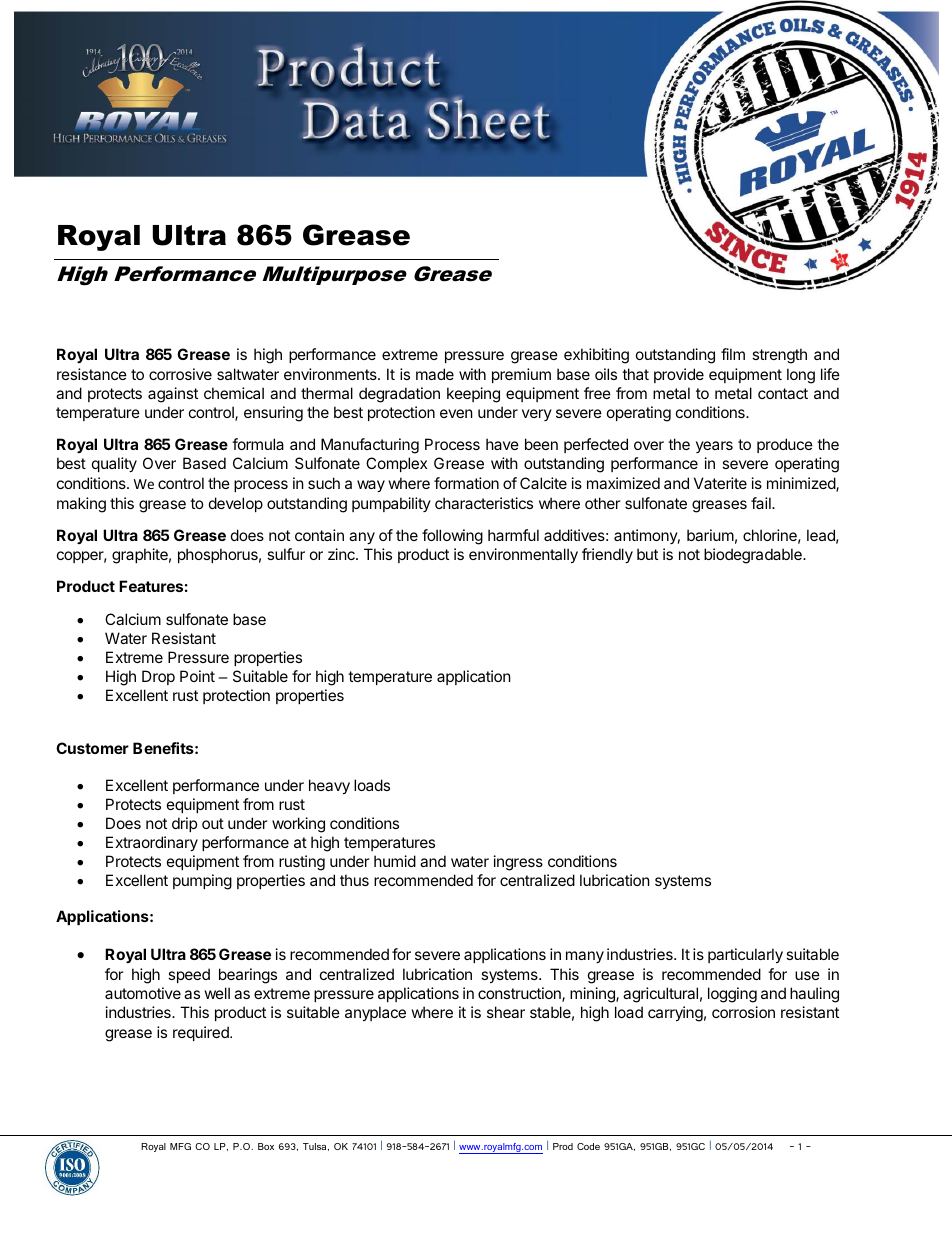  What do you see at coordinates (266, 1146) in the document?
I see `Box` at bounding box center [266, 1146].
